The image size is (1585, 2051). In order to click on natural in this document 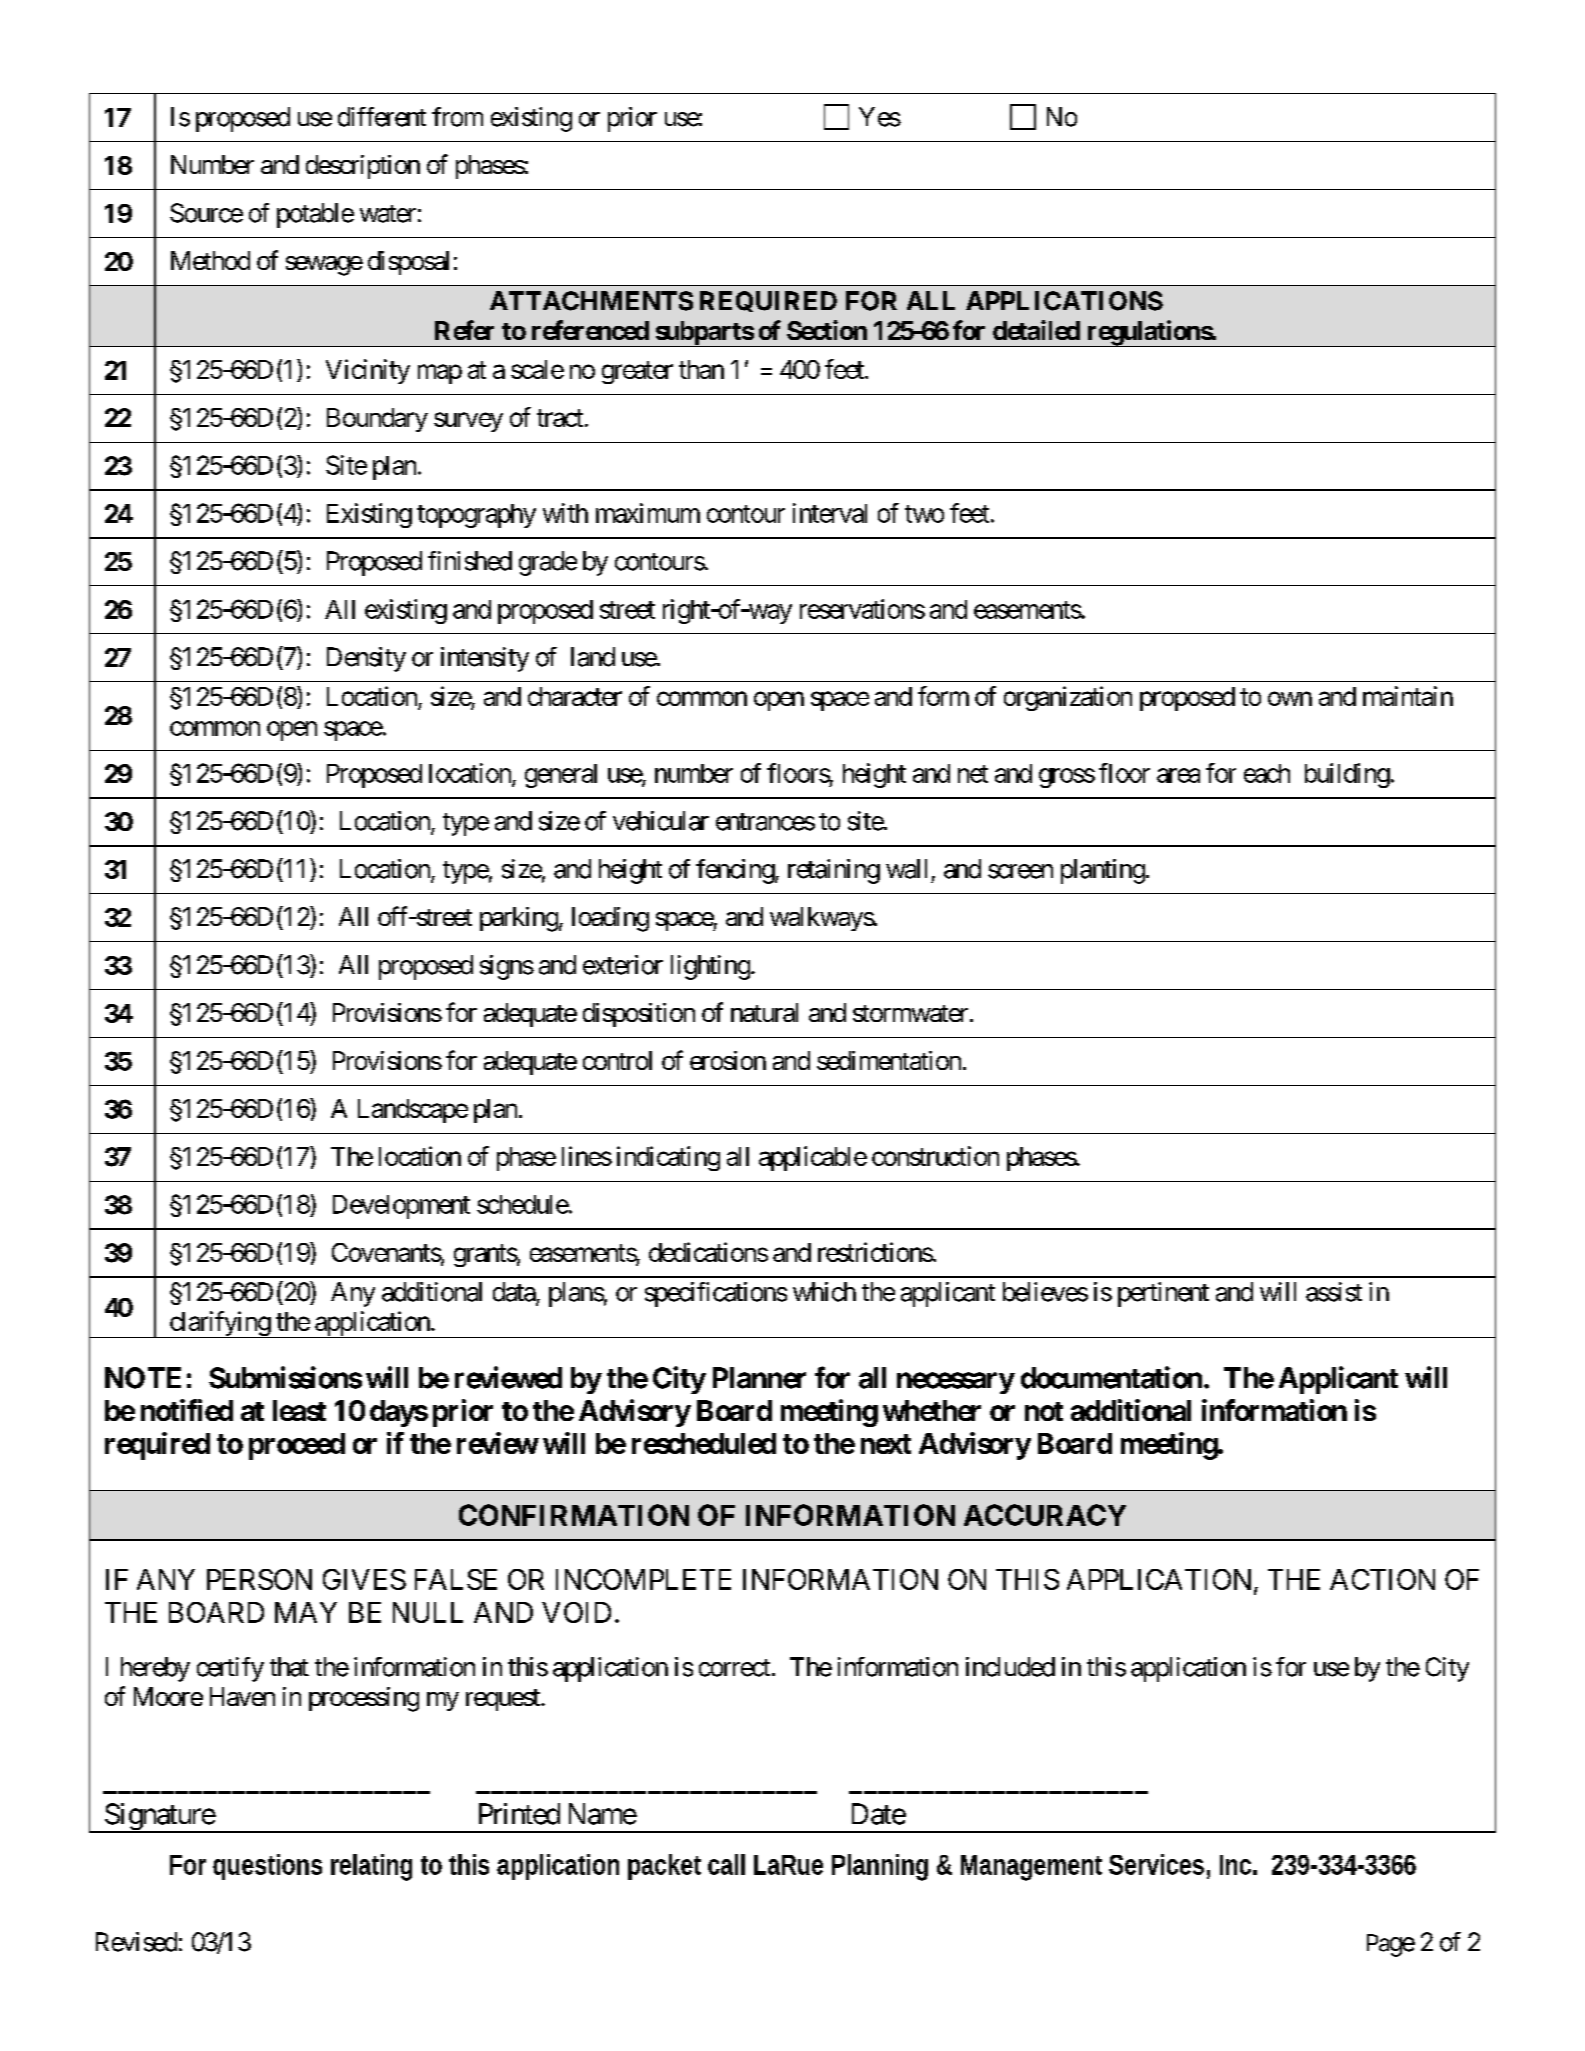, I will do `click(764, 1012)`.
